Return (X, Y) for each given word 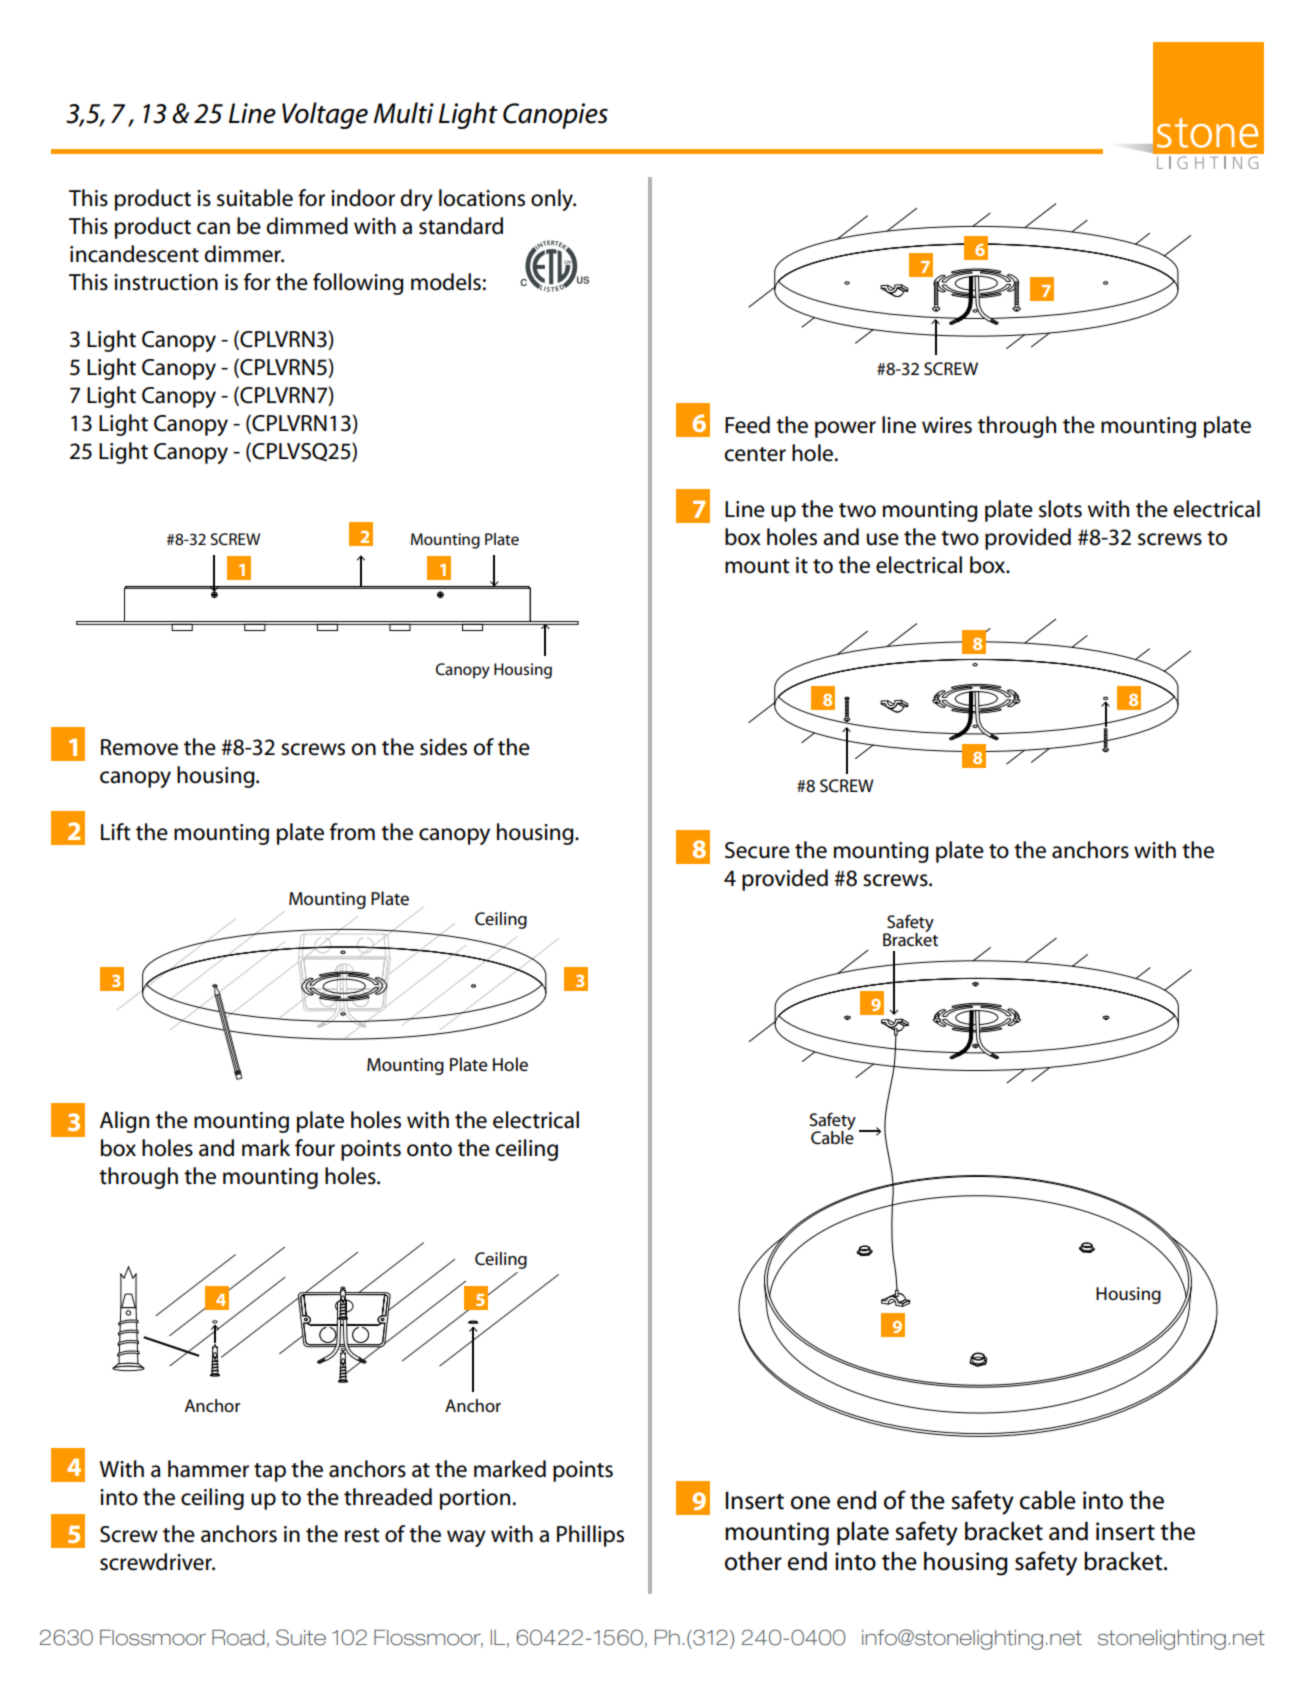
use (883, 539)
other (753, 1561)
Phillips (590, 1536)
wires (947, 425)
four (315, 1148)
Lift (116, 832)
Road (238, 1638)
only (553, 200)
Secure (757, 850)
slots (1060, 509)
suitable (255, 198)
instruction (166, 282)
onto (429, 1149)
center (755, 454)
